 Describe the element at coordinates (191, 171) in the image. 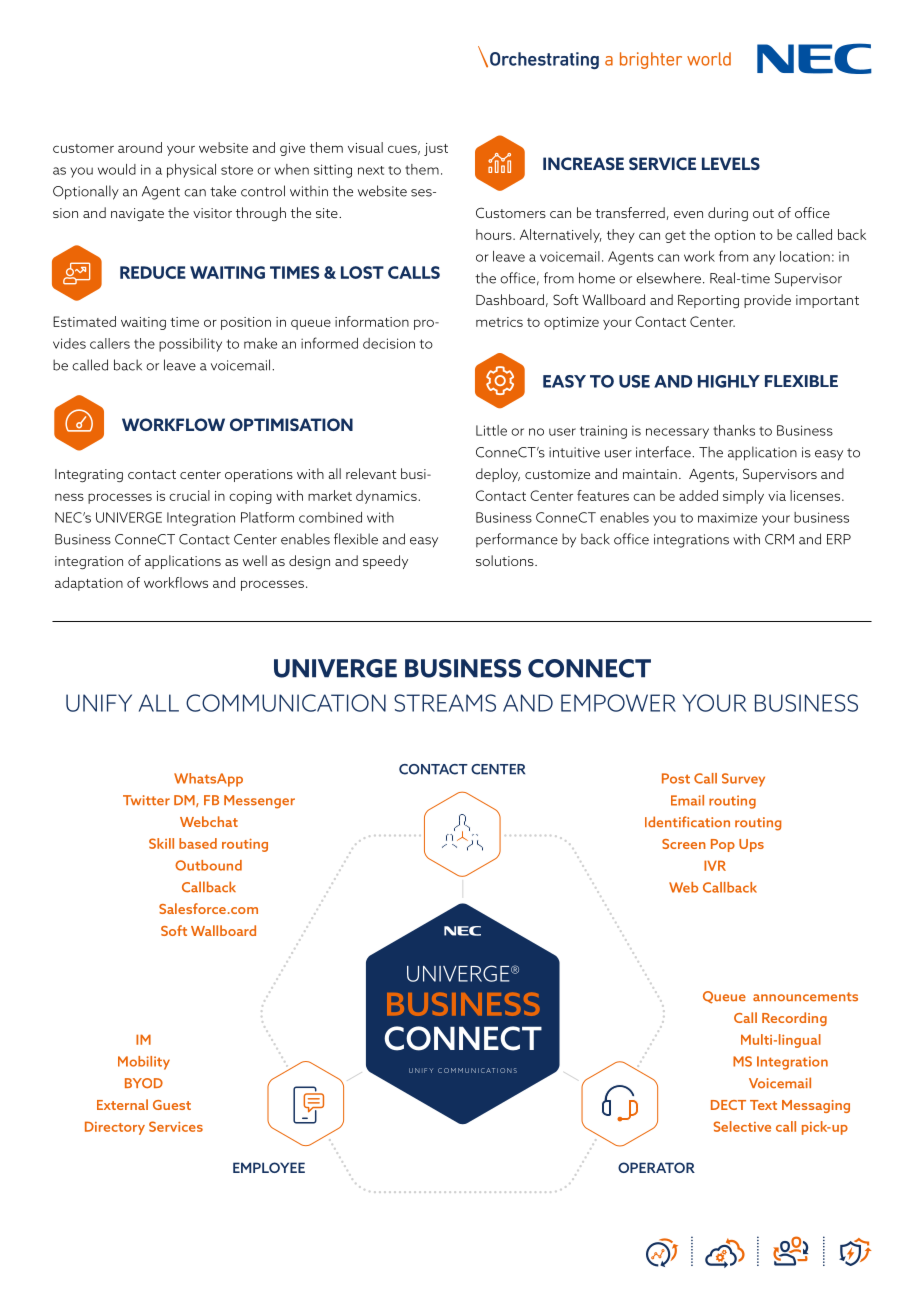

I see `physical` at that location.
